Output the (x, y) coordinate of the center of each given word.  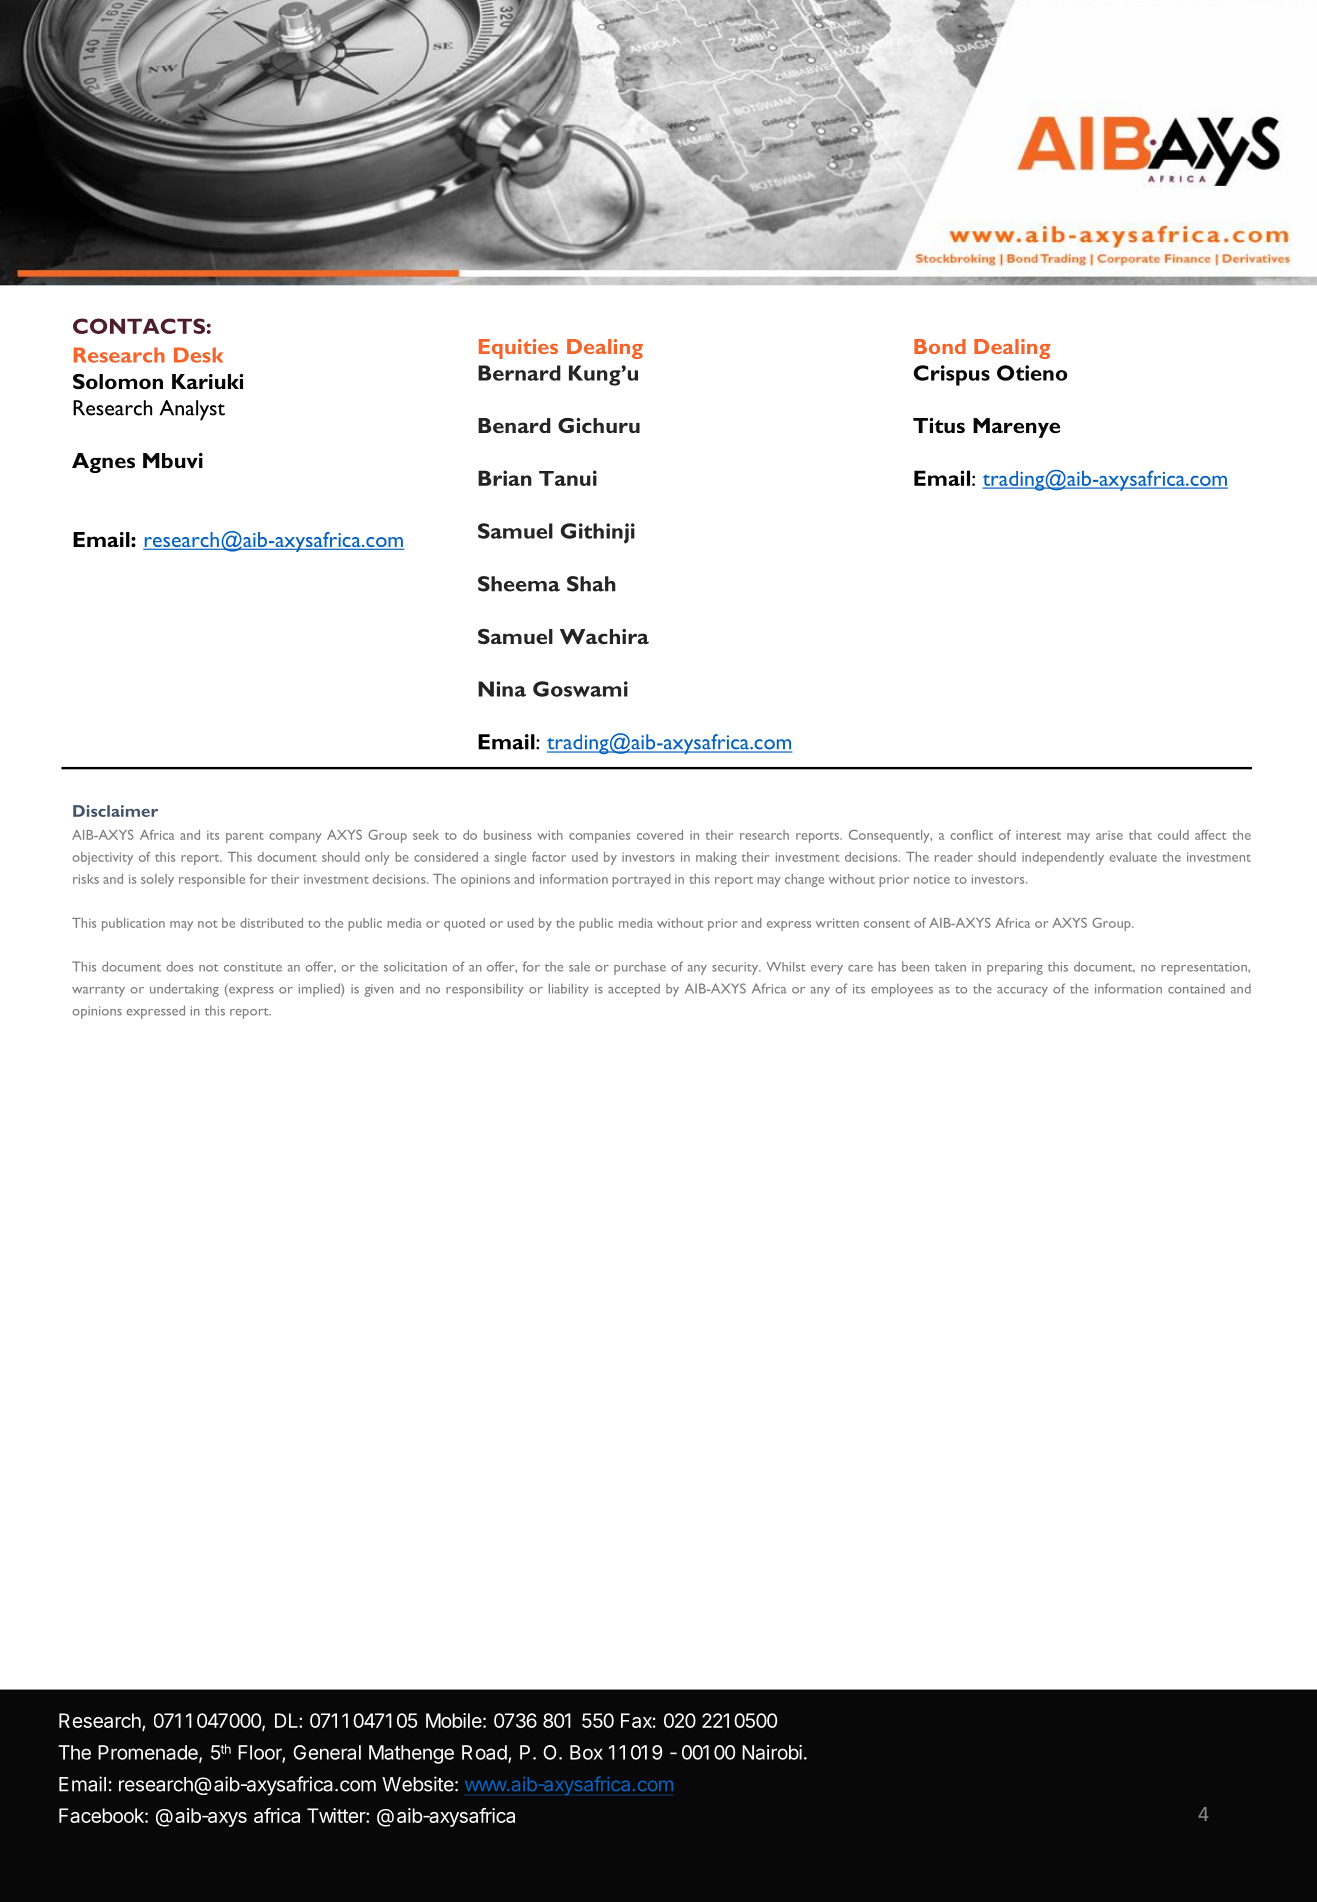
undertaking (184, 990)
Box (586, 1752)
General (327, 1752)
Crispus (952, 375)
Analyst (192, 410)
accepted (634, 990)
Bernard (519, 373)
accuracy (1022, 992)
